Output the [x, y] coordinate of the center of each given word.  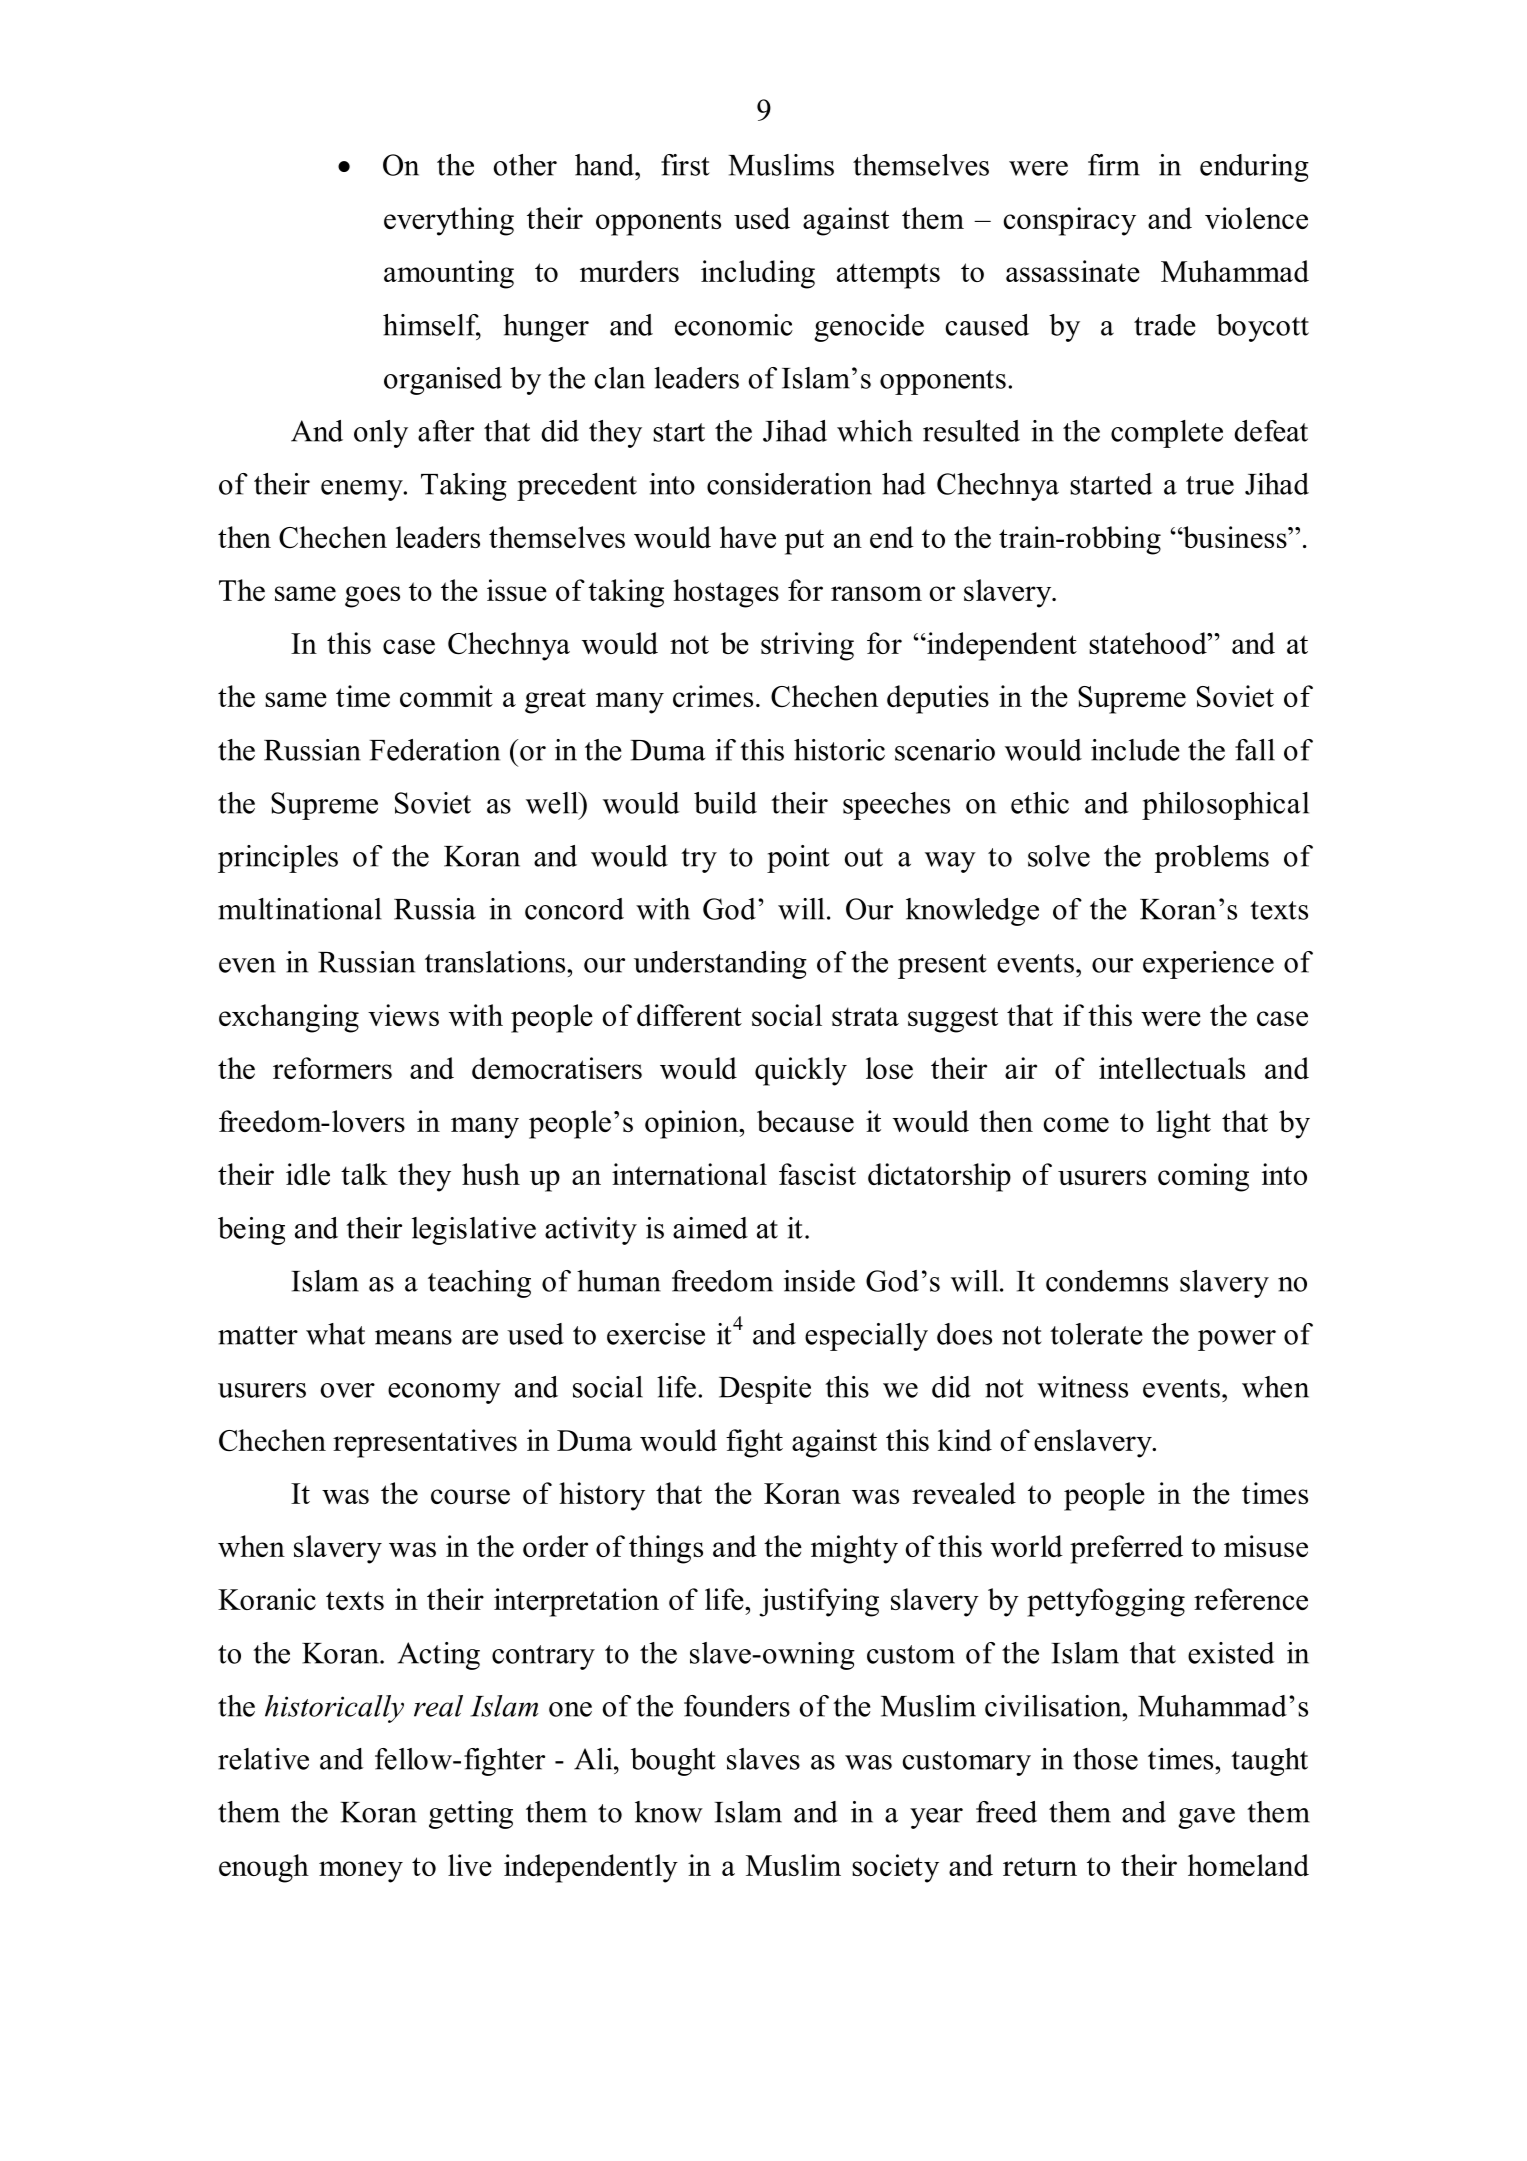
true [1210, 485]
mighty [854, 1549]
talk [364, 1174]
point [798, 859]
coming [1203, 1177]
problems [1211, 859]
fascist [817, 1174]
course [470, 1496]
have [748, 537]
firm [1114, 165]
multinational [300, 909]
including [758, 274]
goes [372, 597]
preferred [1126, 1549]
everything [449, 221]
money [361, 1872]
